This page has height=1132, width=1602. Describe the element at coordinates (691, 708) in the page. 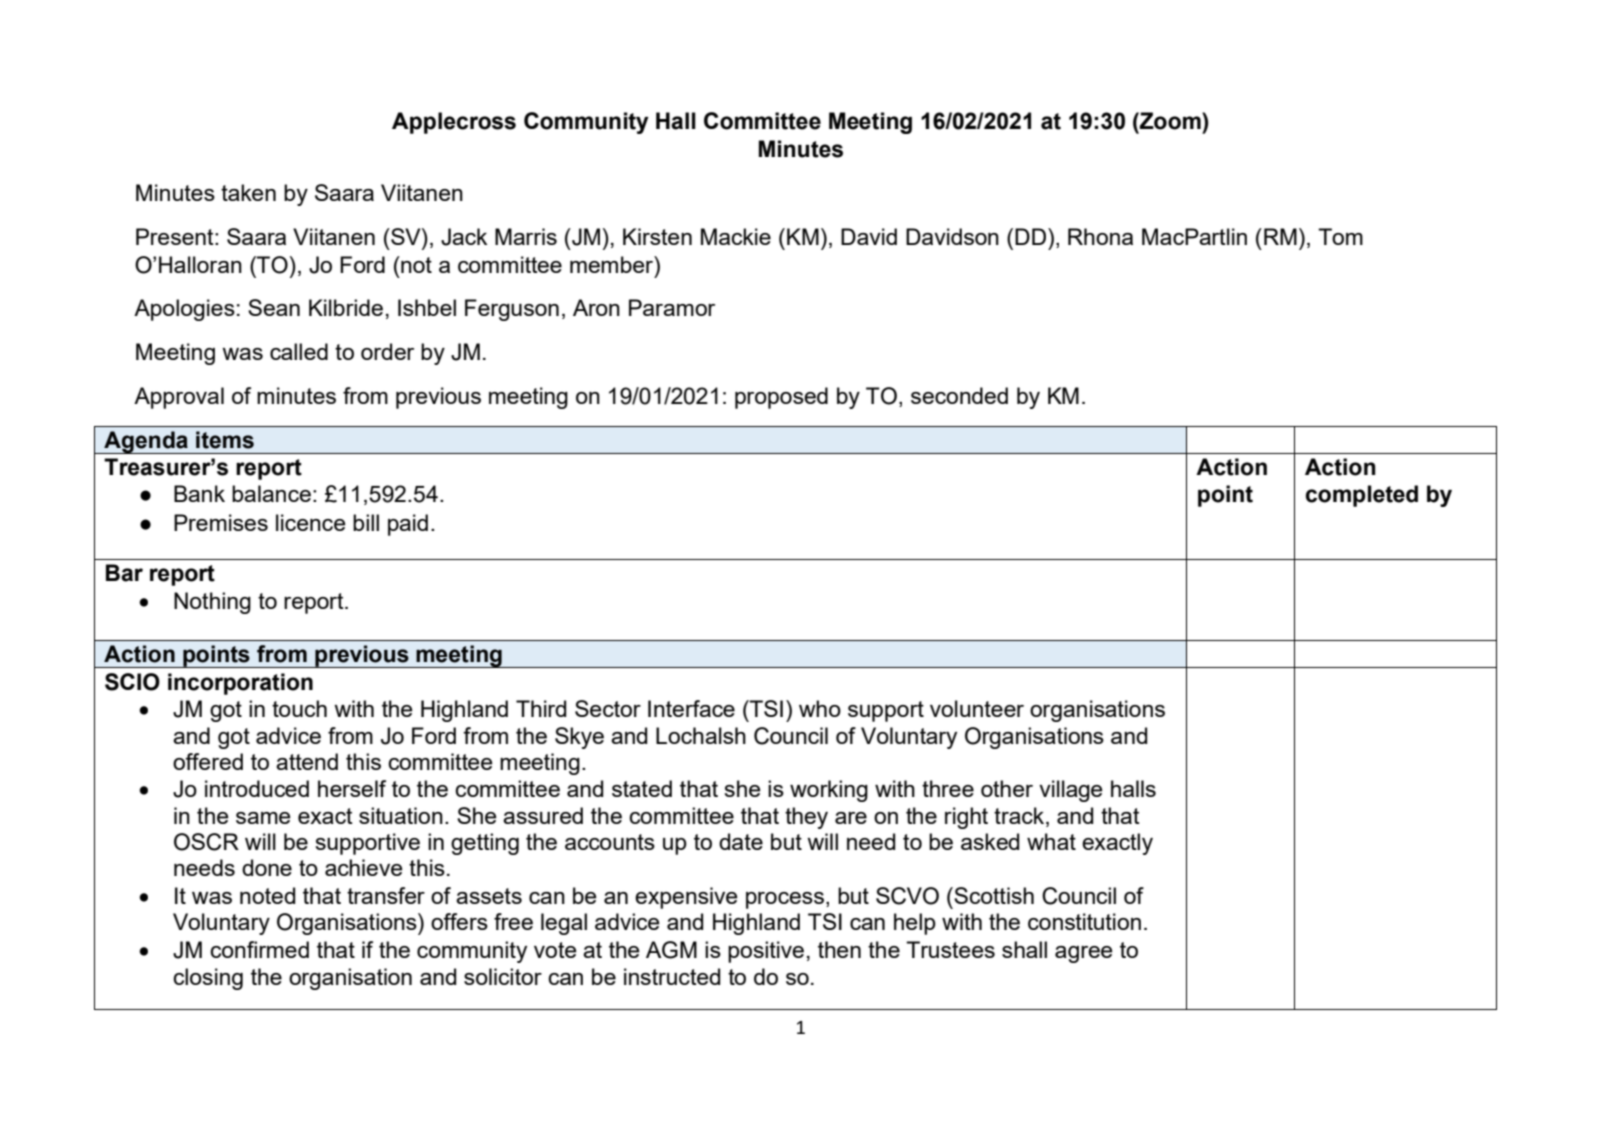

I see `Interface` at that location.
